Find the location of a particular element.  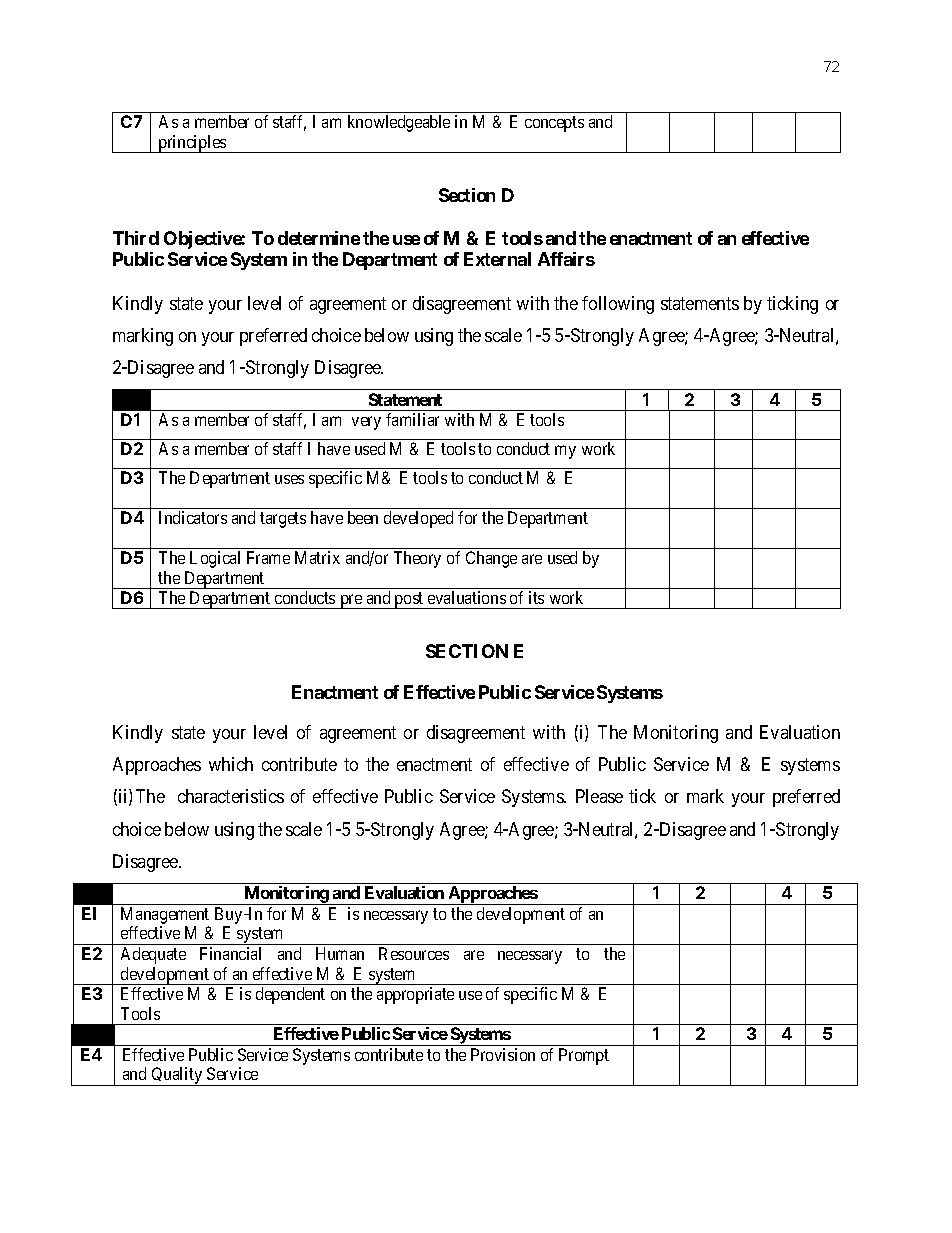

Indicators is located at coordinates (193, 517).
